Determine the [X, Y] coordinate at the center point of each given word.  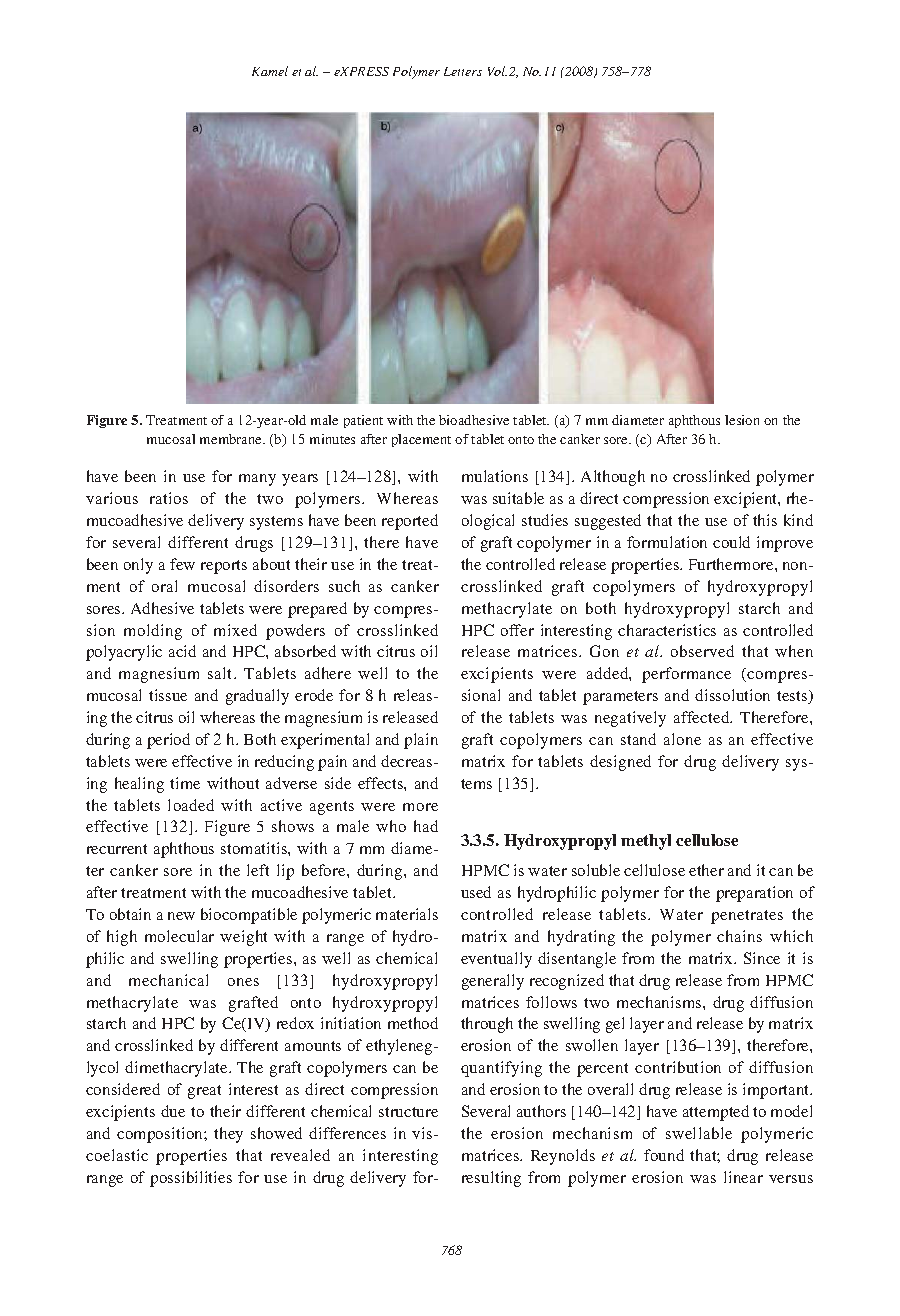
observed [702, 651]
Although [613, 478]
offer [517, 630]
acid [182, 651]
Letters [463, 71]
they [228, 1135]
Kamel [270, 71]
